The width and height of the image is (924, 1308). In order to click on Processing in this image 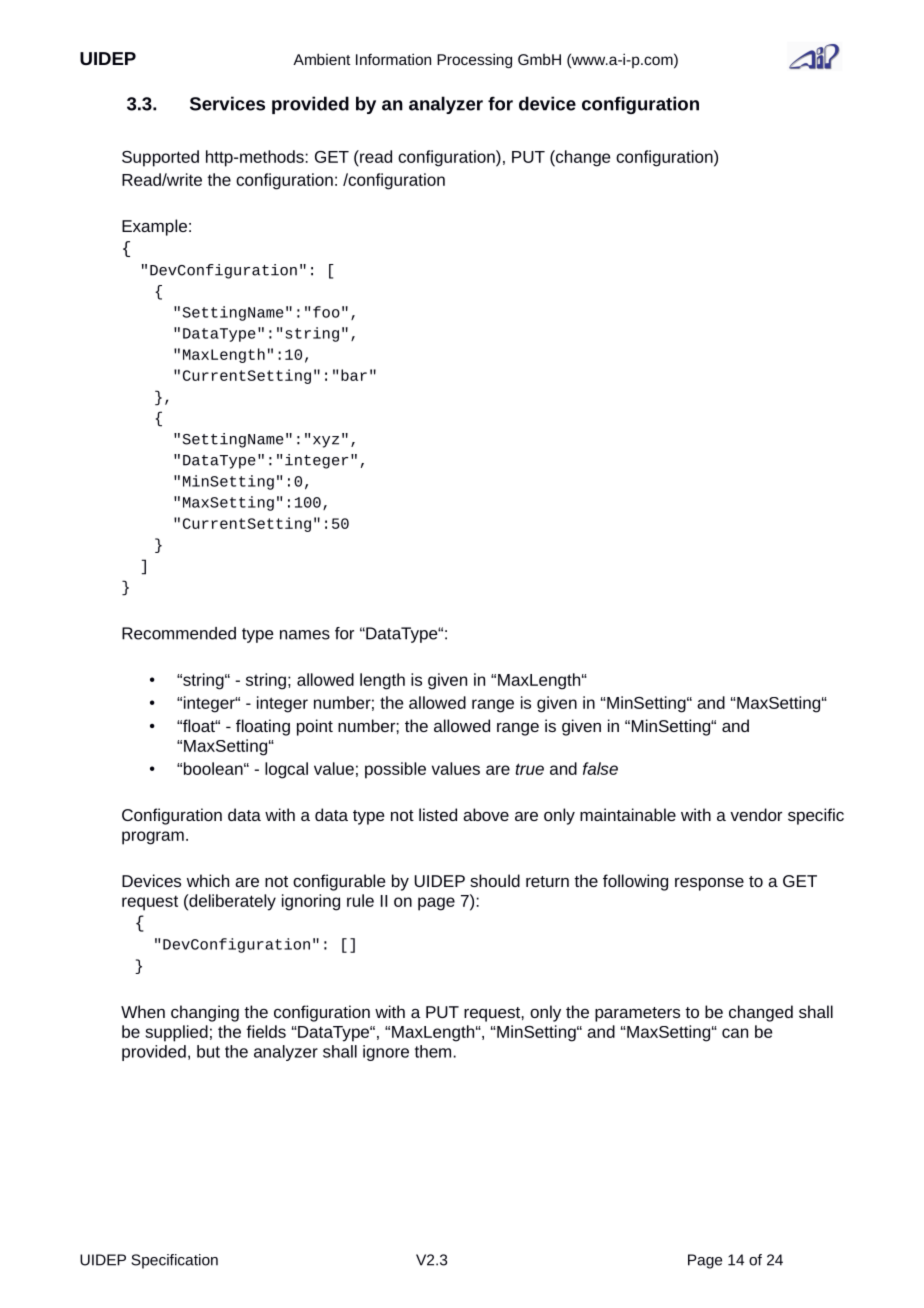, I will do `click(474, 60)`.
